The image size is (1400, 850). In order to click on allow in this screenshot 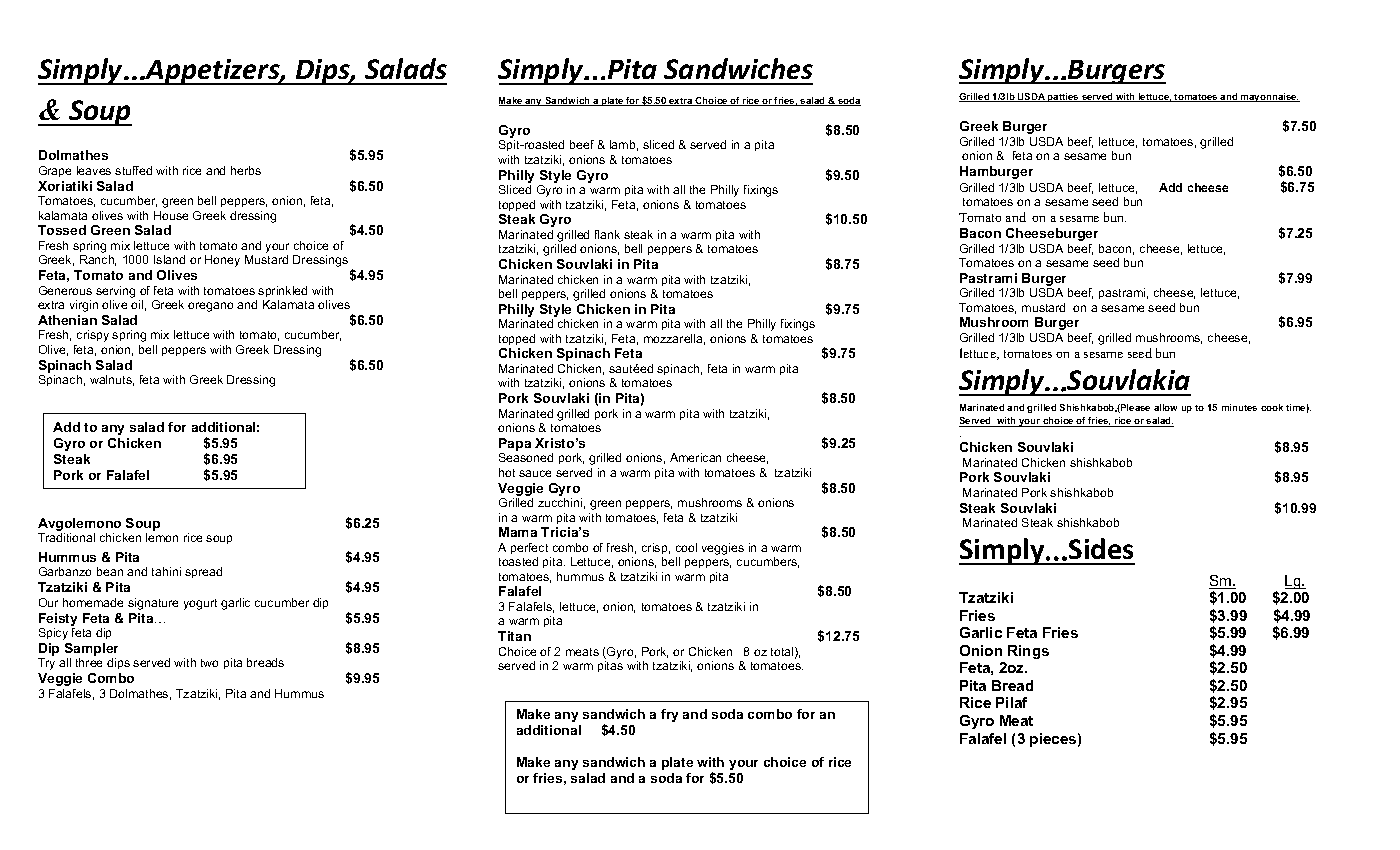, I will do `click(1165, 407)`.
